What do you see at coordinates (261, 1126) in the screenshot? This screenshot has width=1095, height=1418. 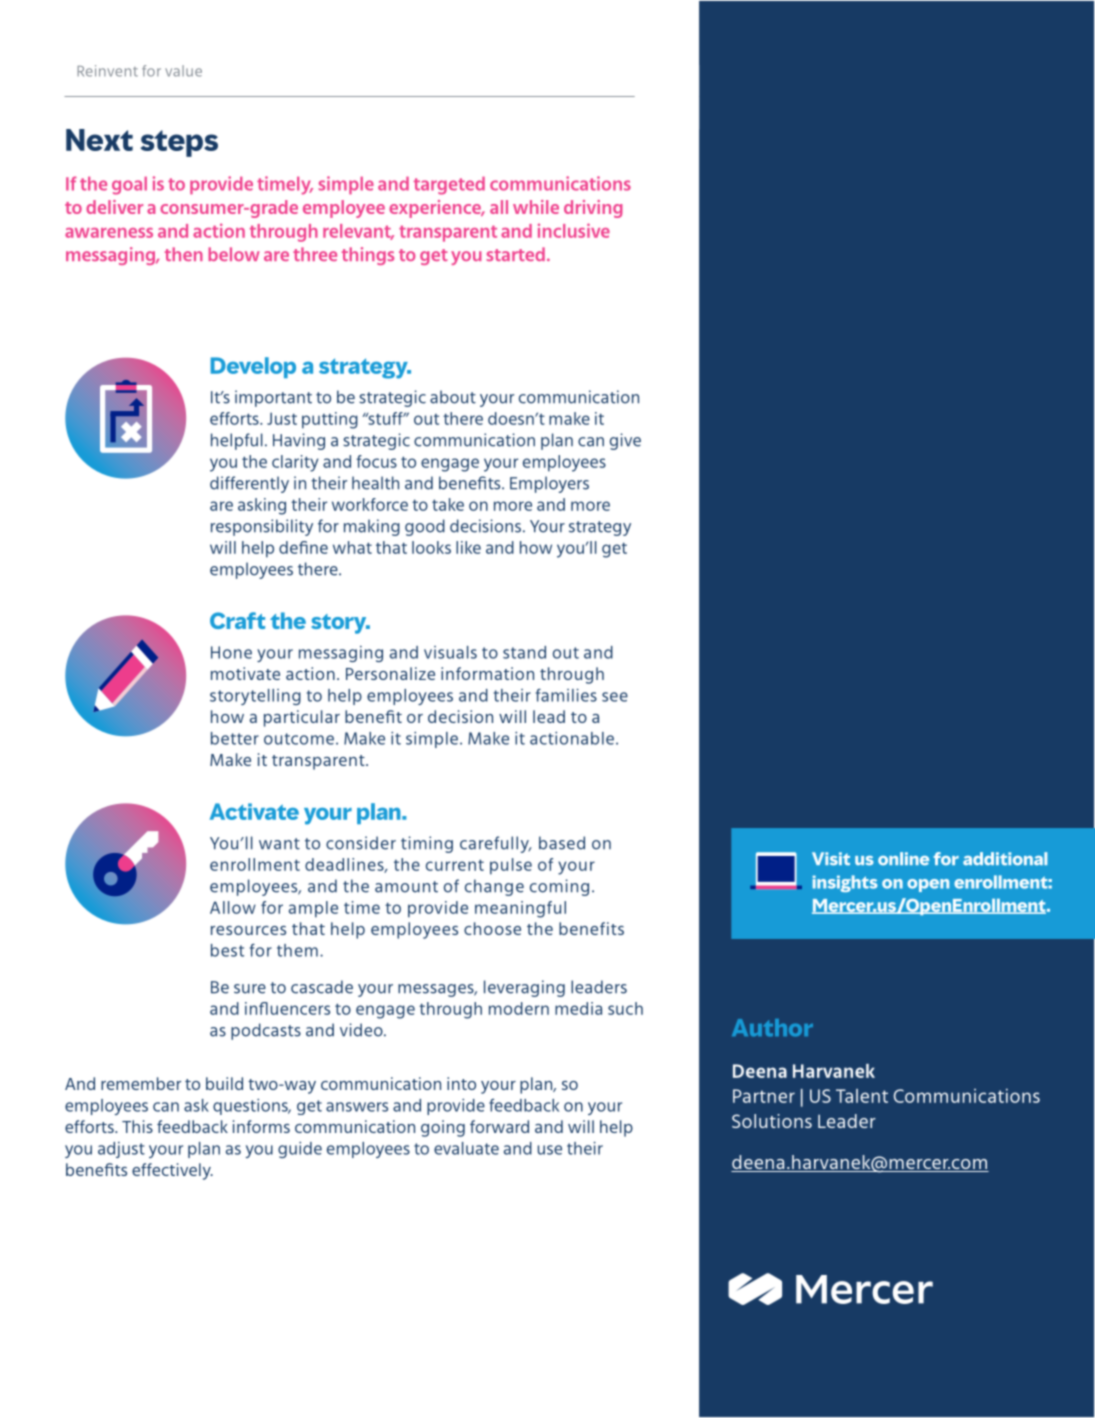 I see `informs` at bounding box center [261, 1126].
